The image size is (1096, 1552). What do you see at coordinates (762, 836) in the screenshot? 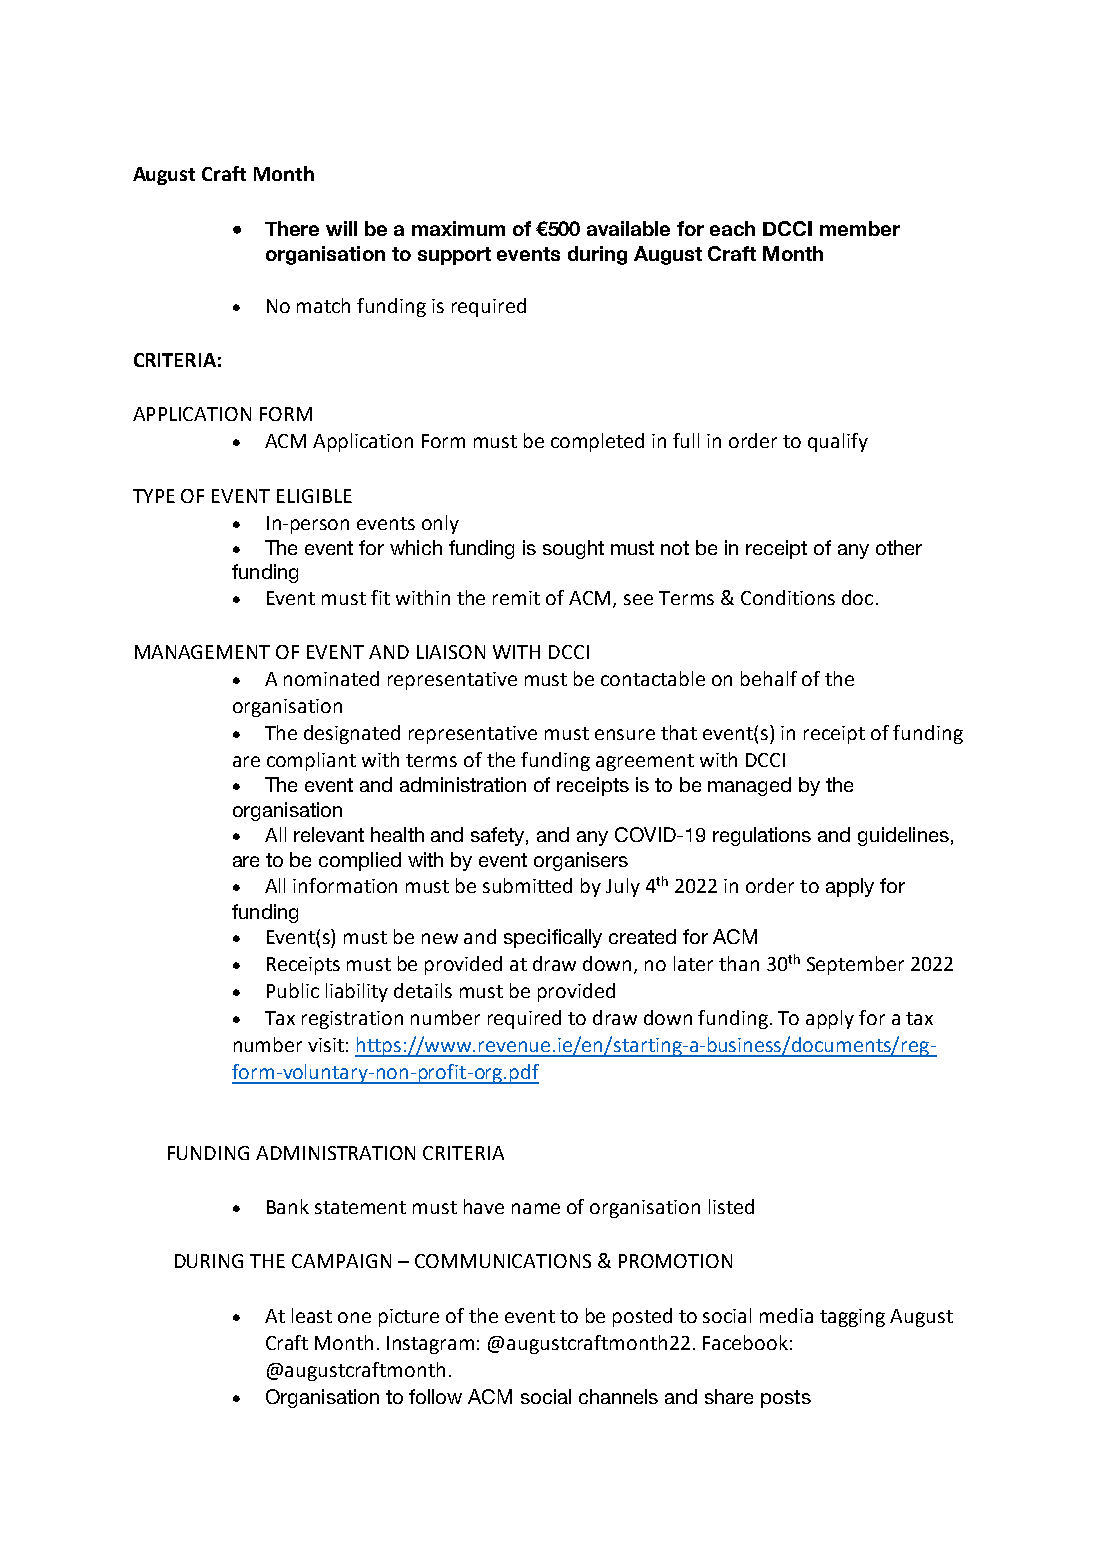
I see `regulations` at bounding box center [762, 836].
